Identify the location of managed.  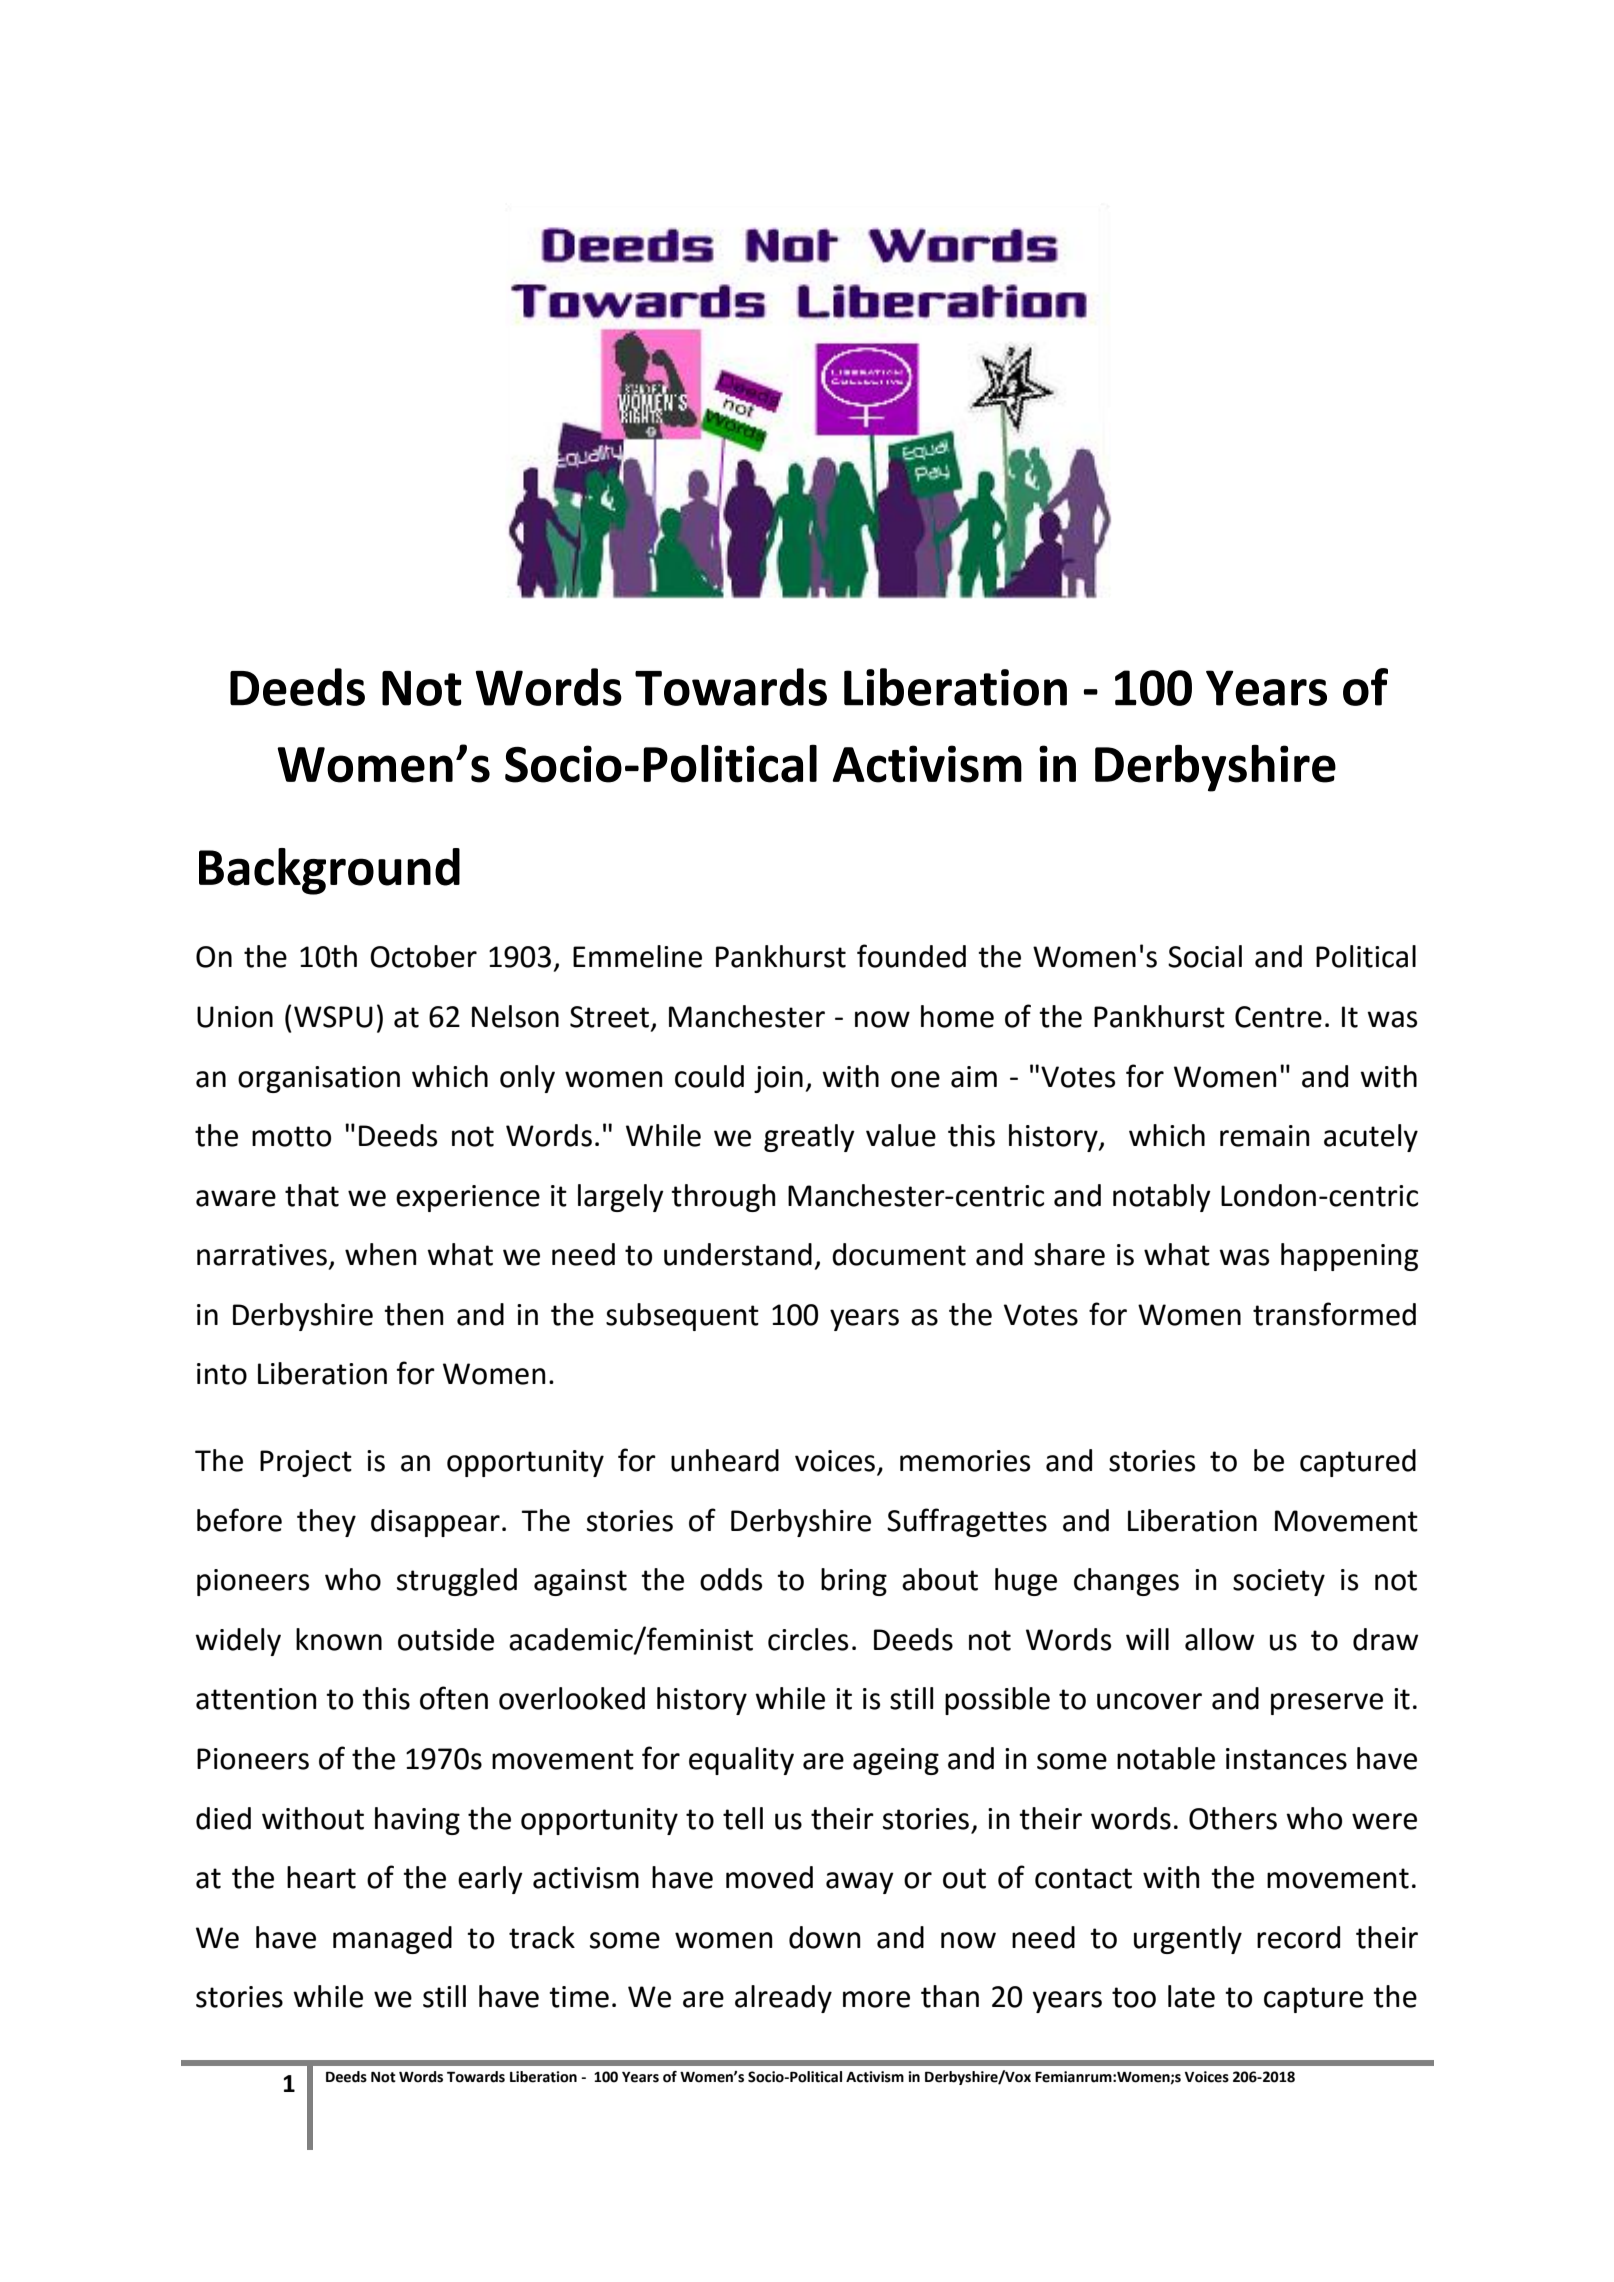
(392, 1940).
